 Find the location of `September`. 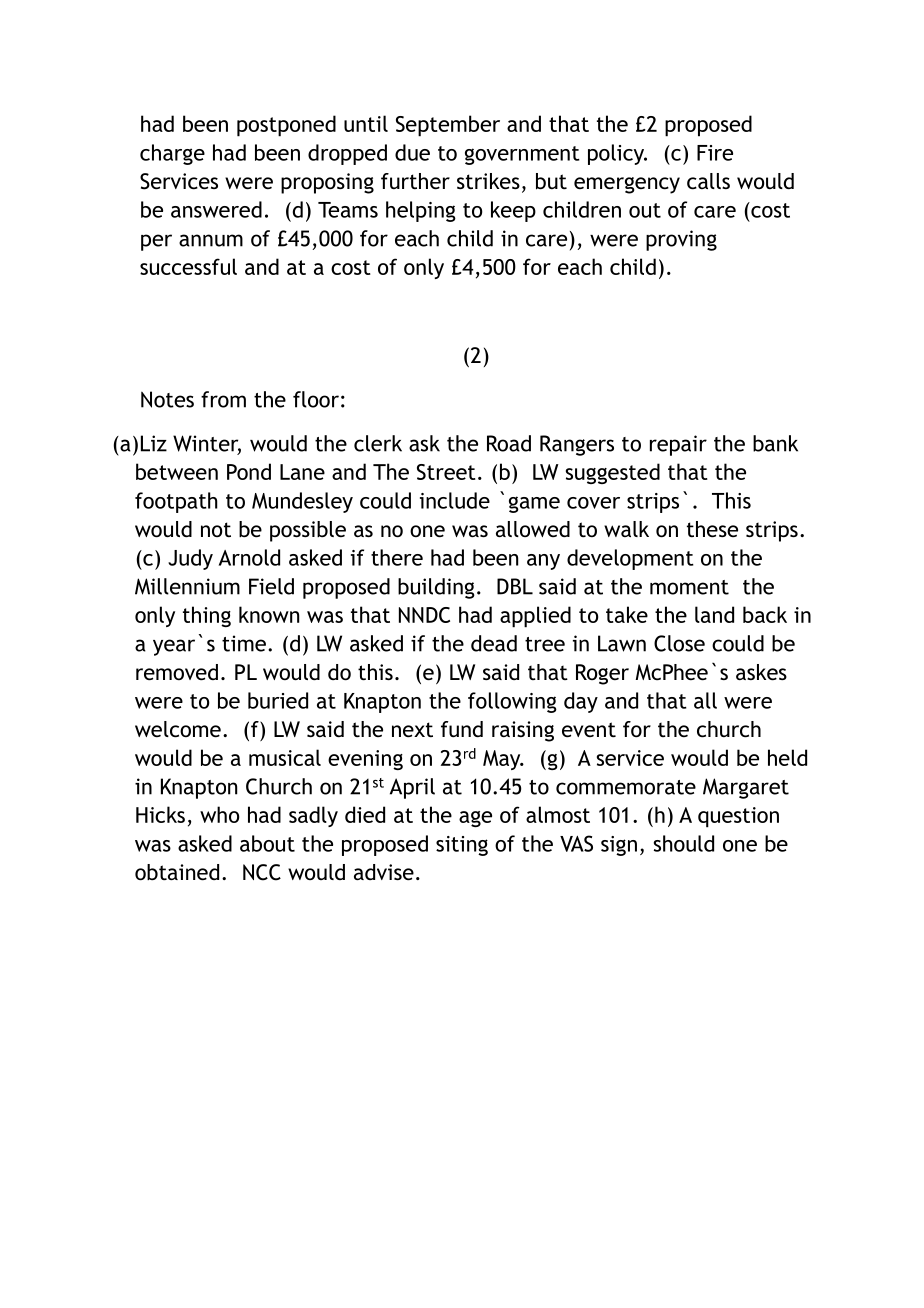

September is located at coordinates (448, 126).
